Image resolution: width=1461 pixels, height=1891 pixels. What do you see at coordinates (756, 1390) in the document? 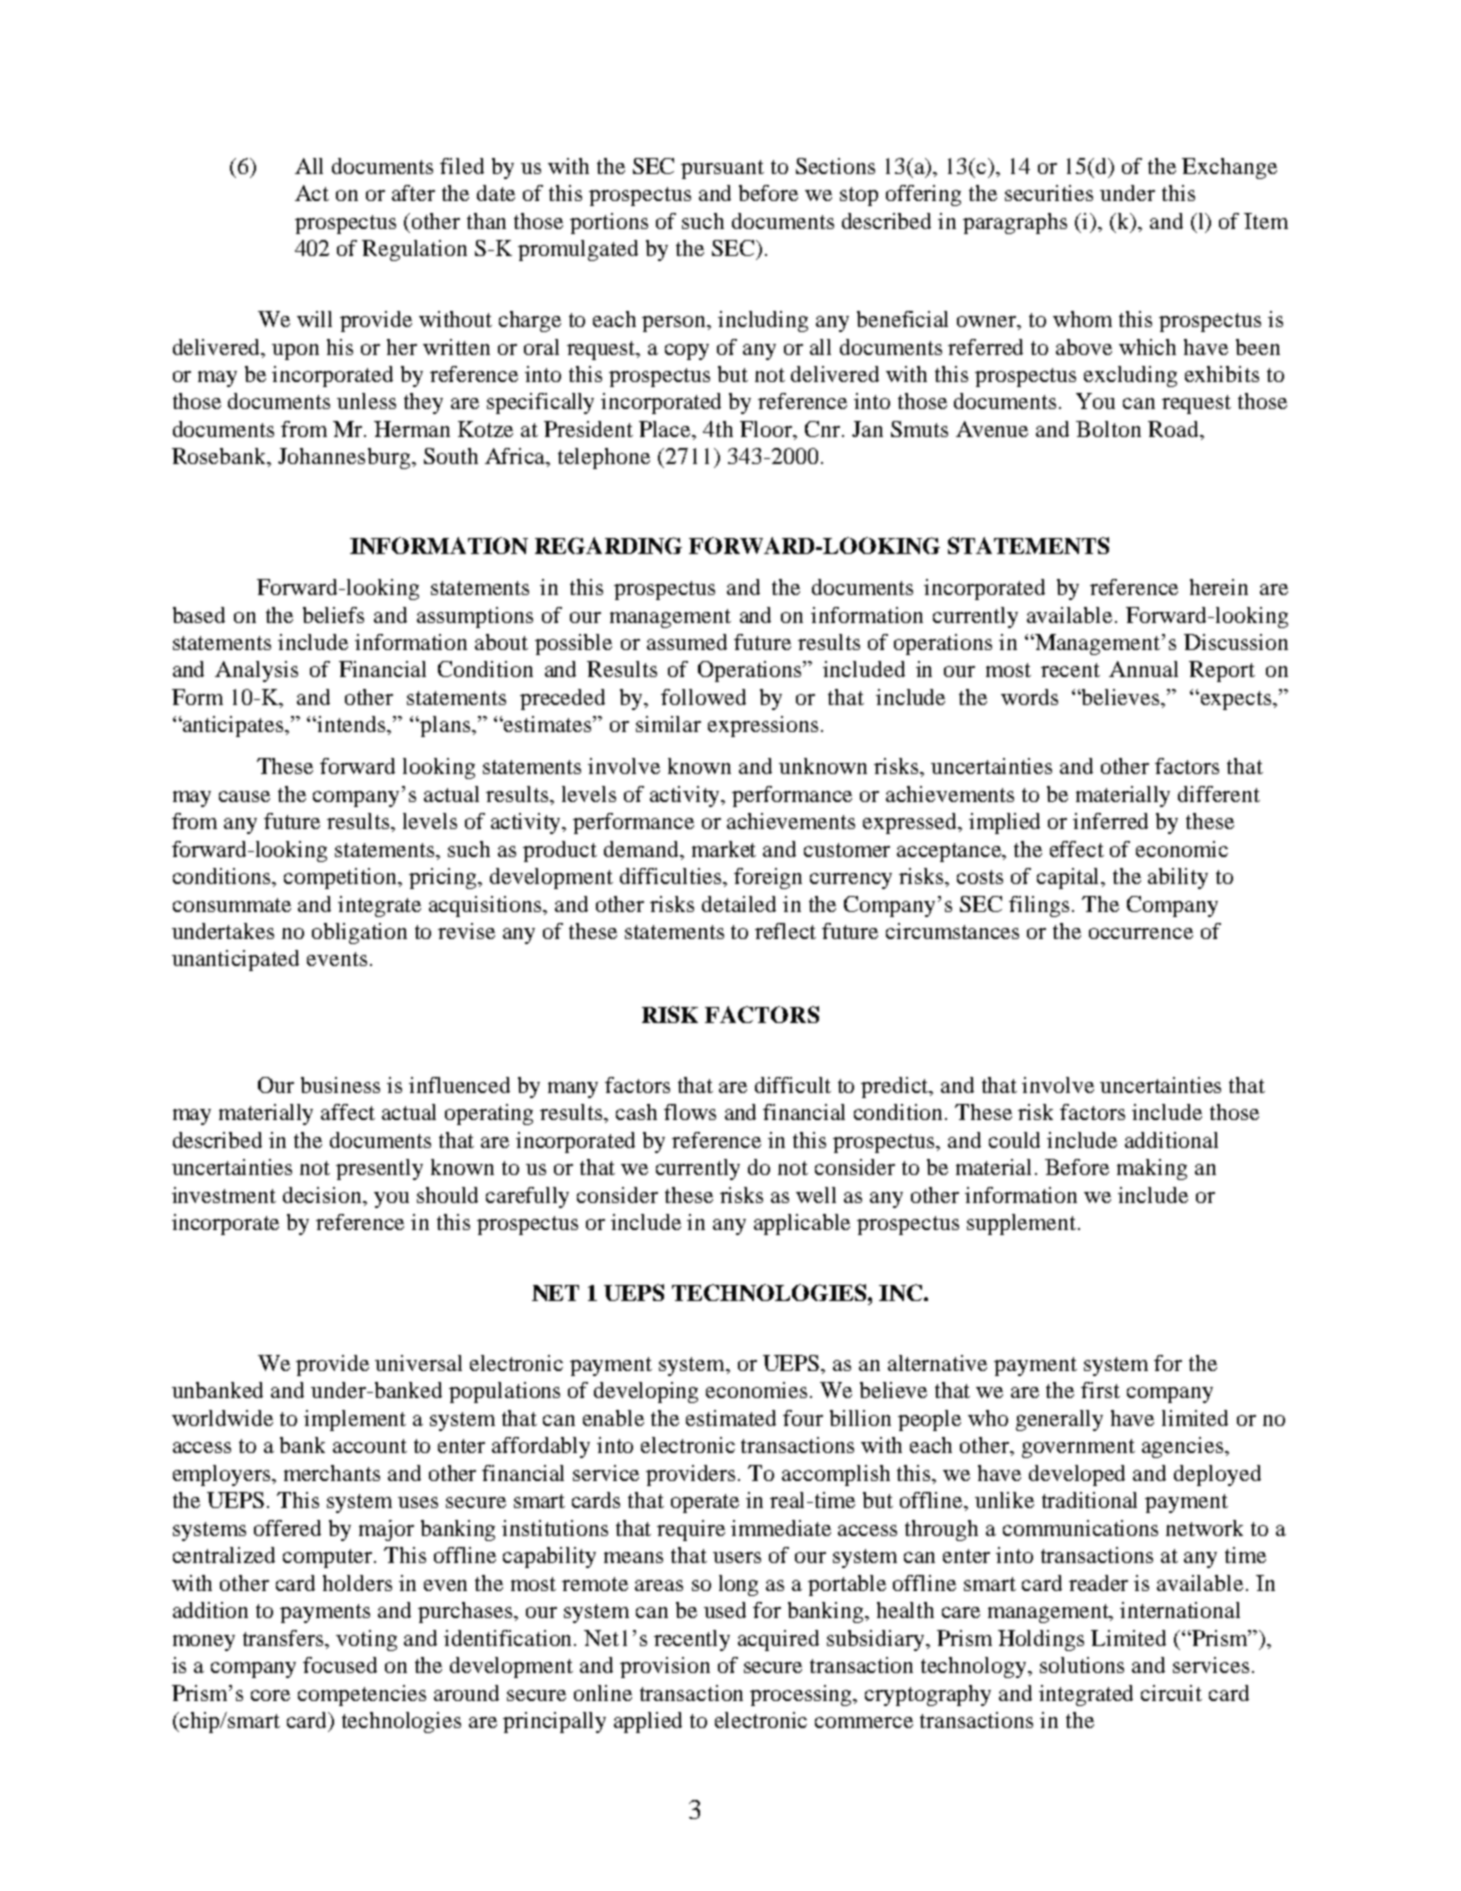
I see `economies` at bounding box center [756, 1390].
